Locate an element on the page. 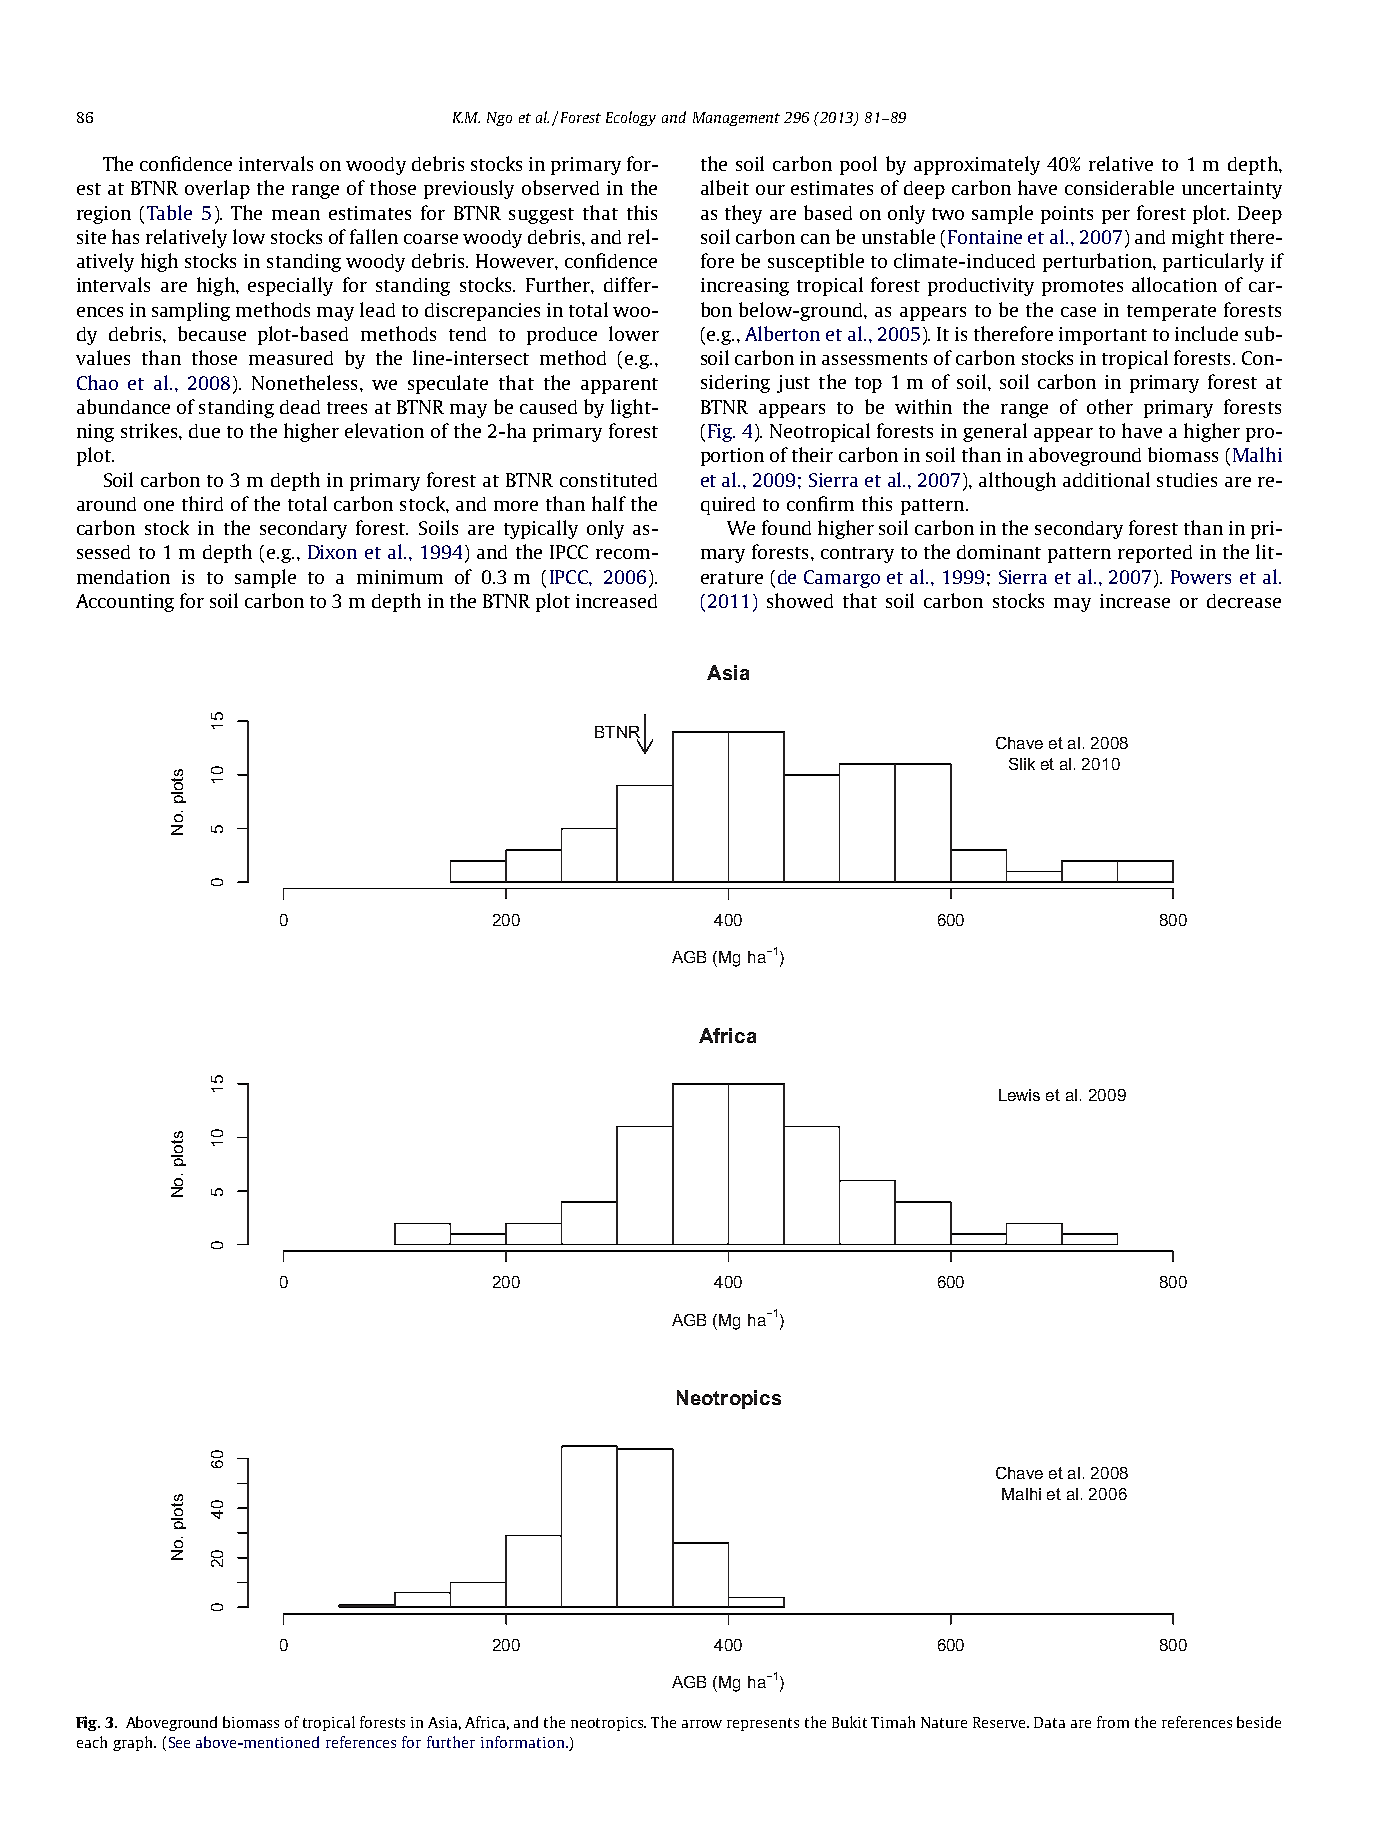 This page has width=1381, height=1841. See is located at coordinates (179, 1742).
